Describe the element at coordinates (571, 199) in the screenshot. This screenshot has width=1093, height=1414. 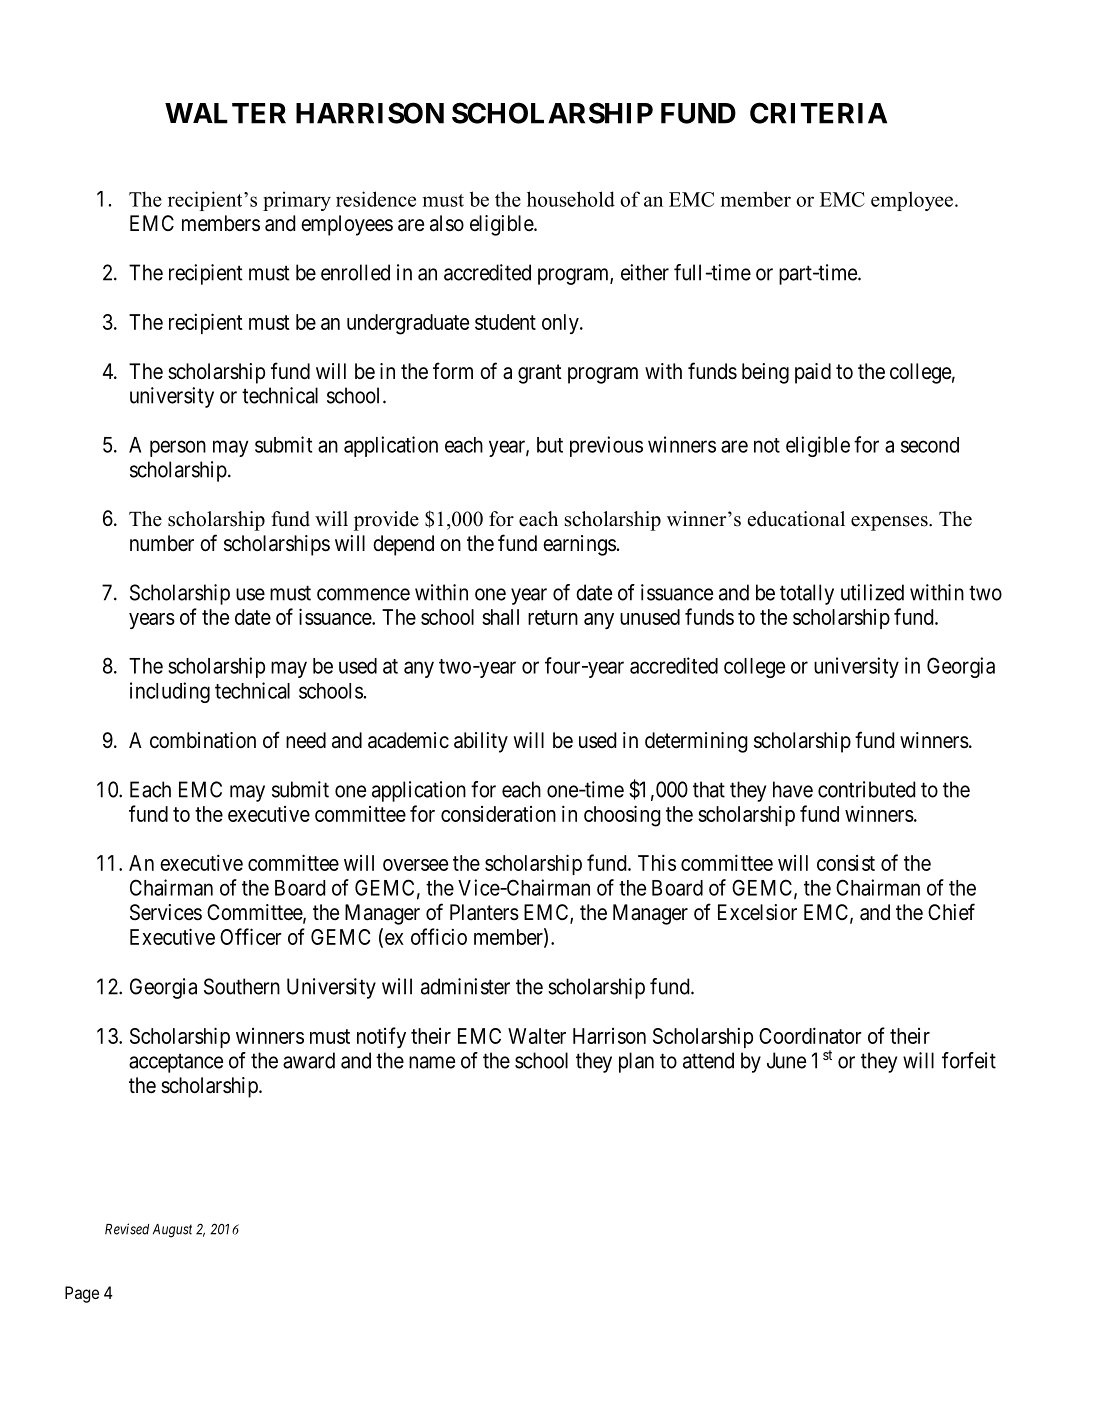
I see `household` at that location.
